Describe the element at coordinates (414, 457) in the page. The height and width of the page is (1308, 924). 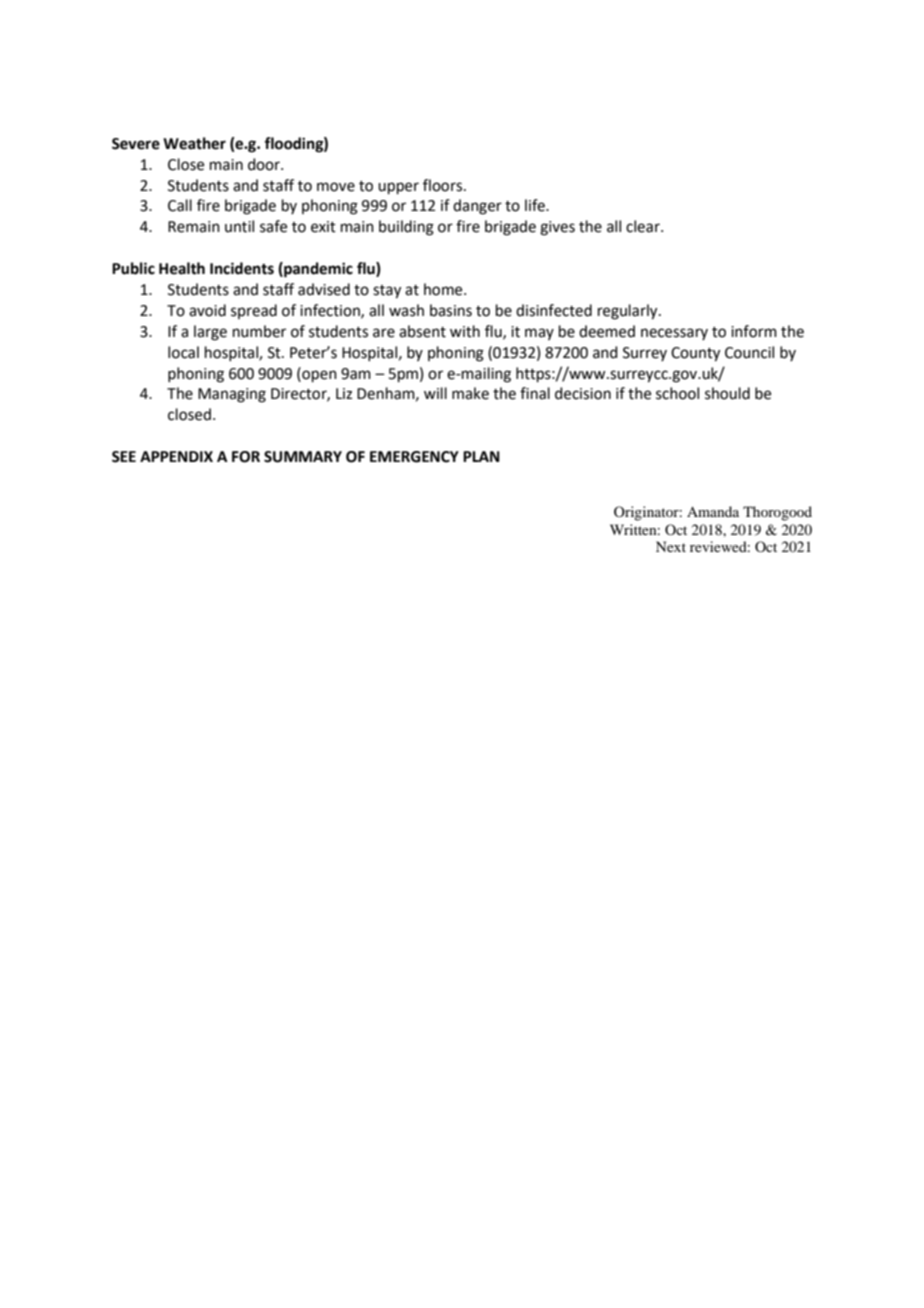
I see `EMERGENCY` at that location.
